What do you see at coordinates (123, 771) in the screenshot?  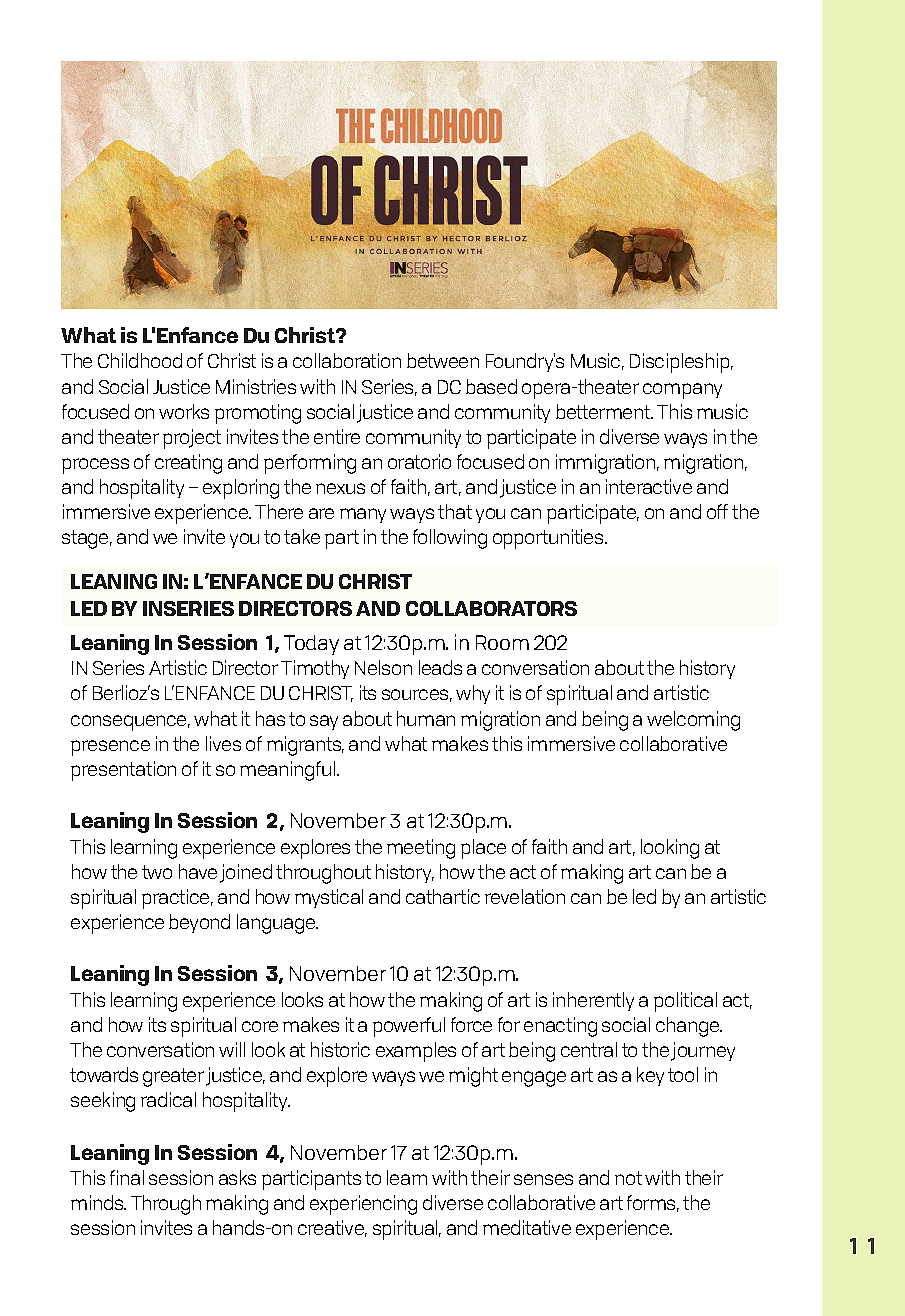 I see `presentation` at bounding box center [123, 771].
